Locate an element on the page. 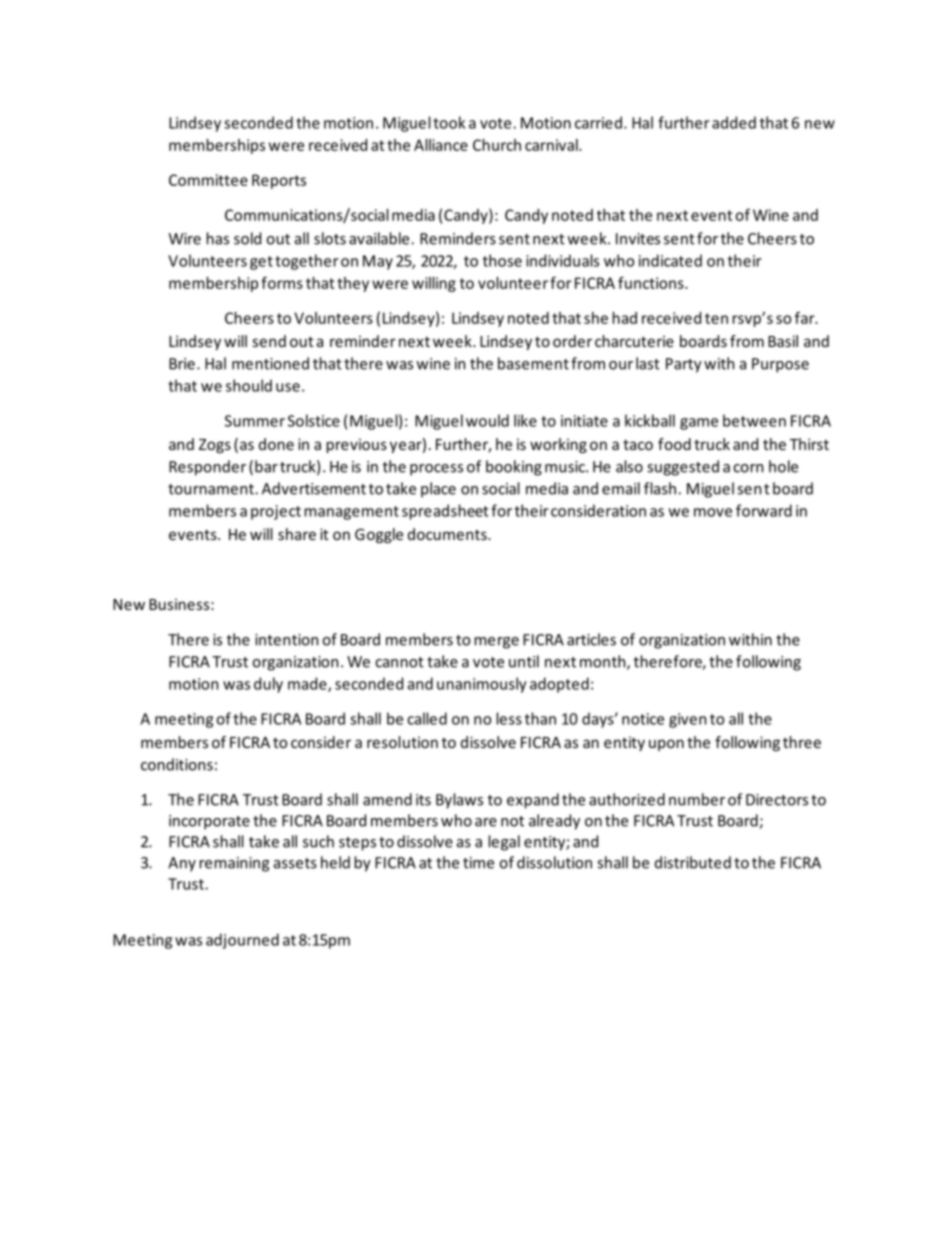  Reports is located at coordinates (279, 181).
